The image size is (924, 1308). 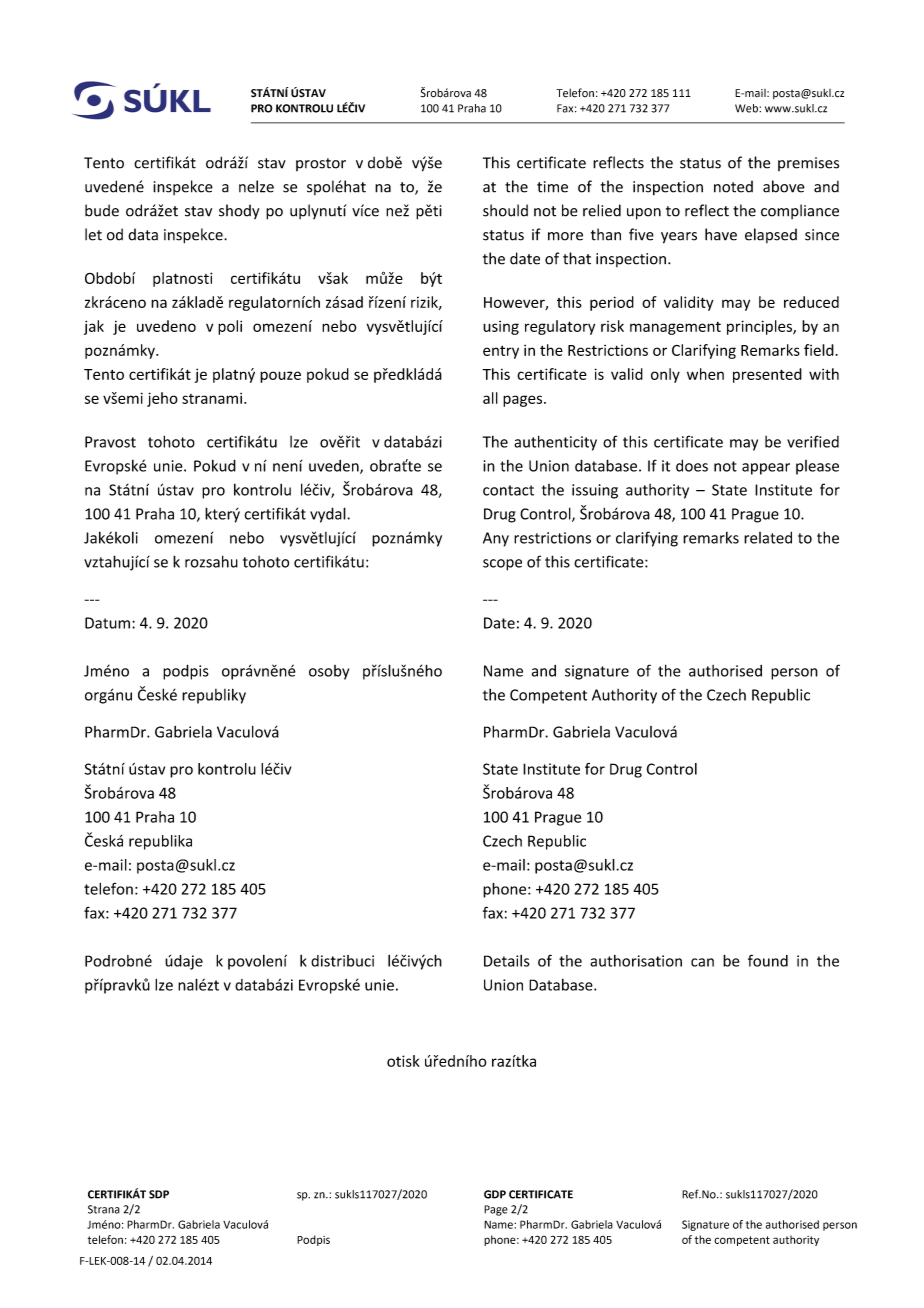 What do you see at coordinates (505, 210) in the page?
I see `should` at bounding box center [505, 210].
